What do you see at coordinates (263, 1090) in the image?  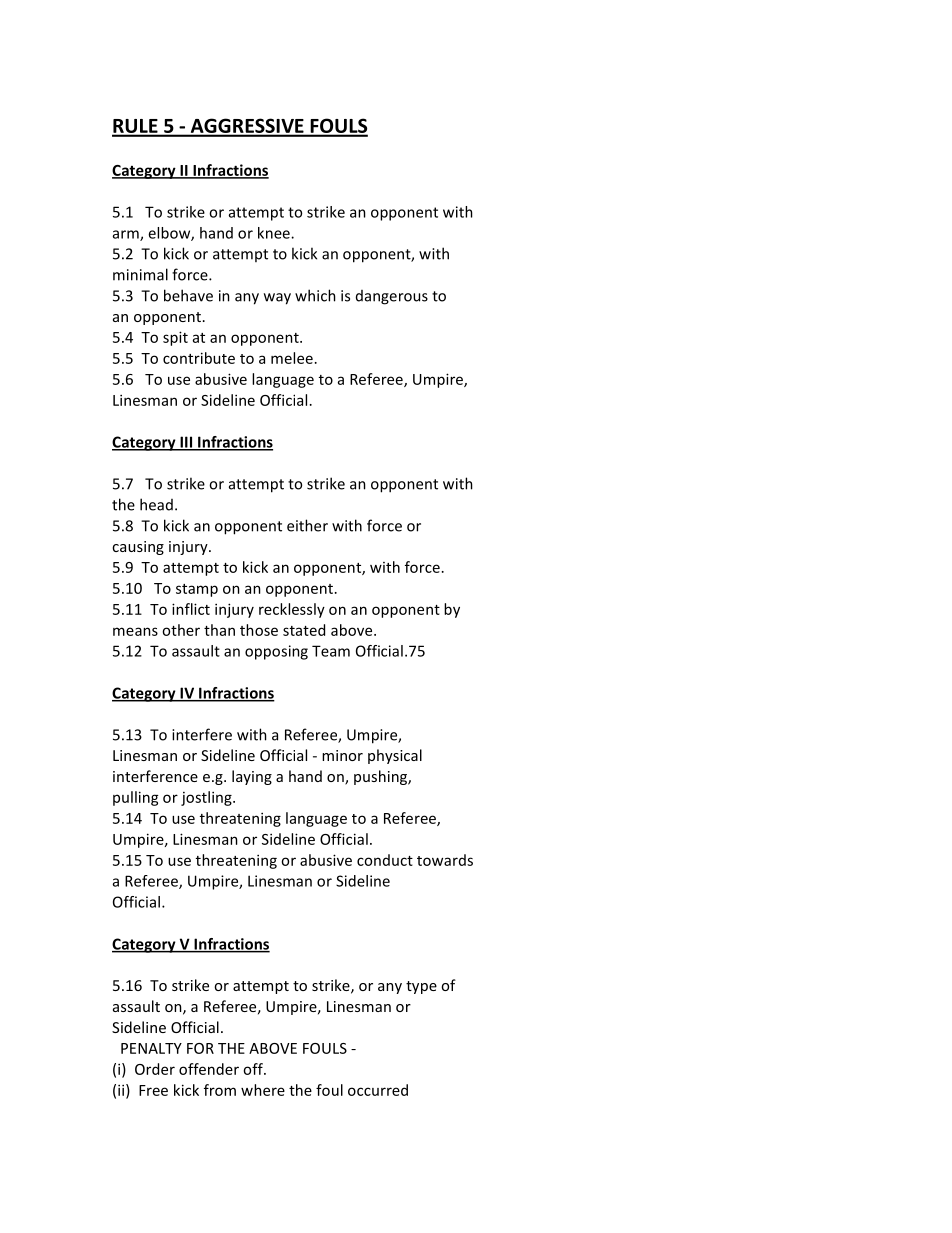 I see `where` at bounding box center [263, 1090].
